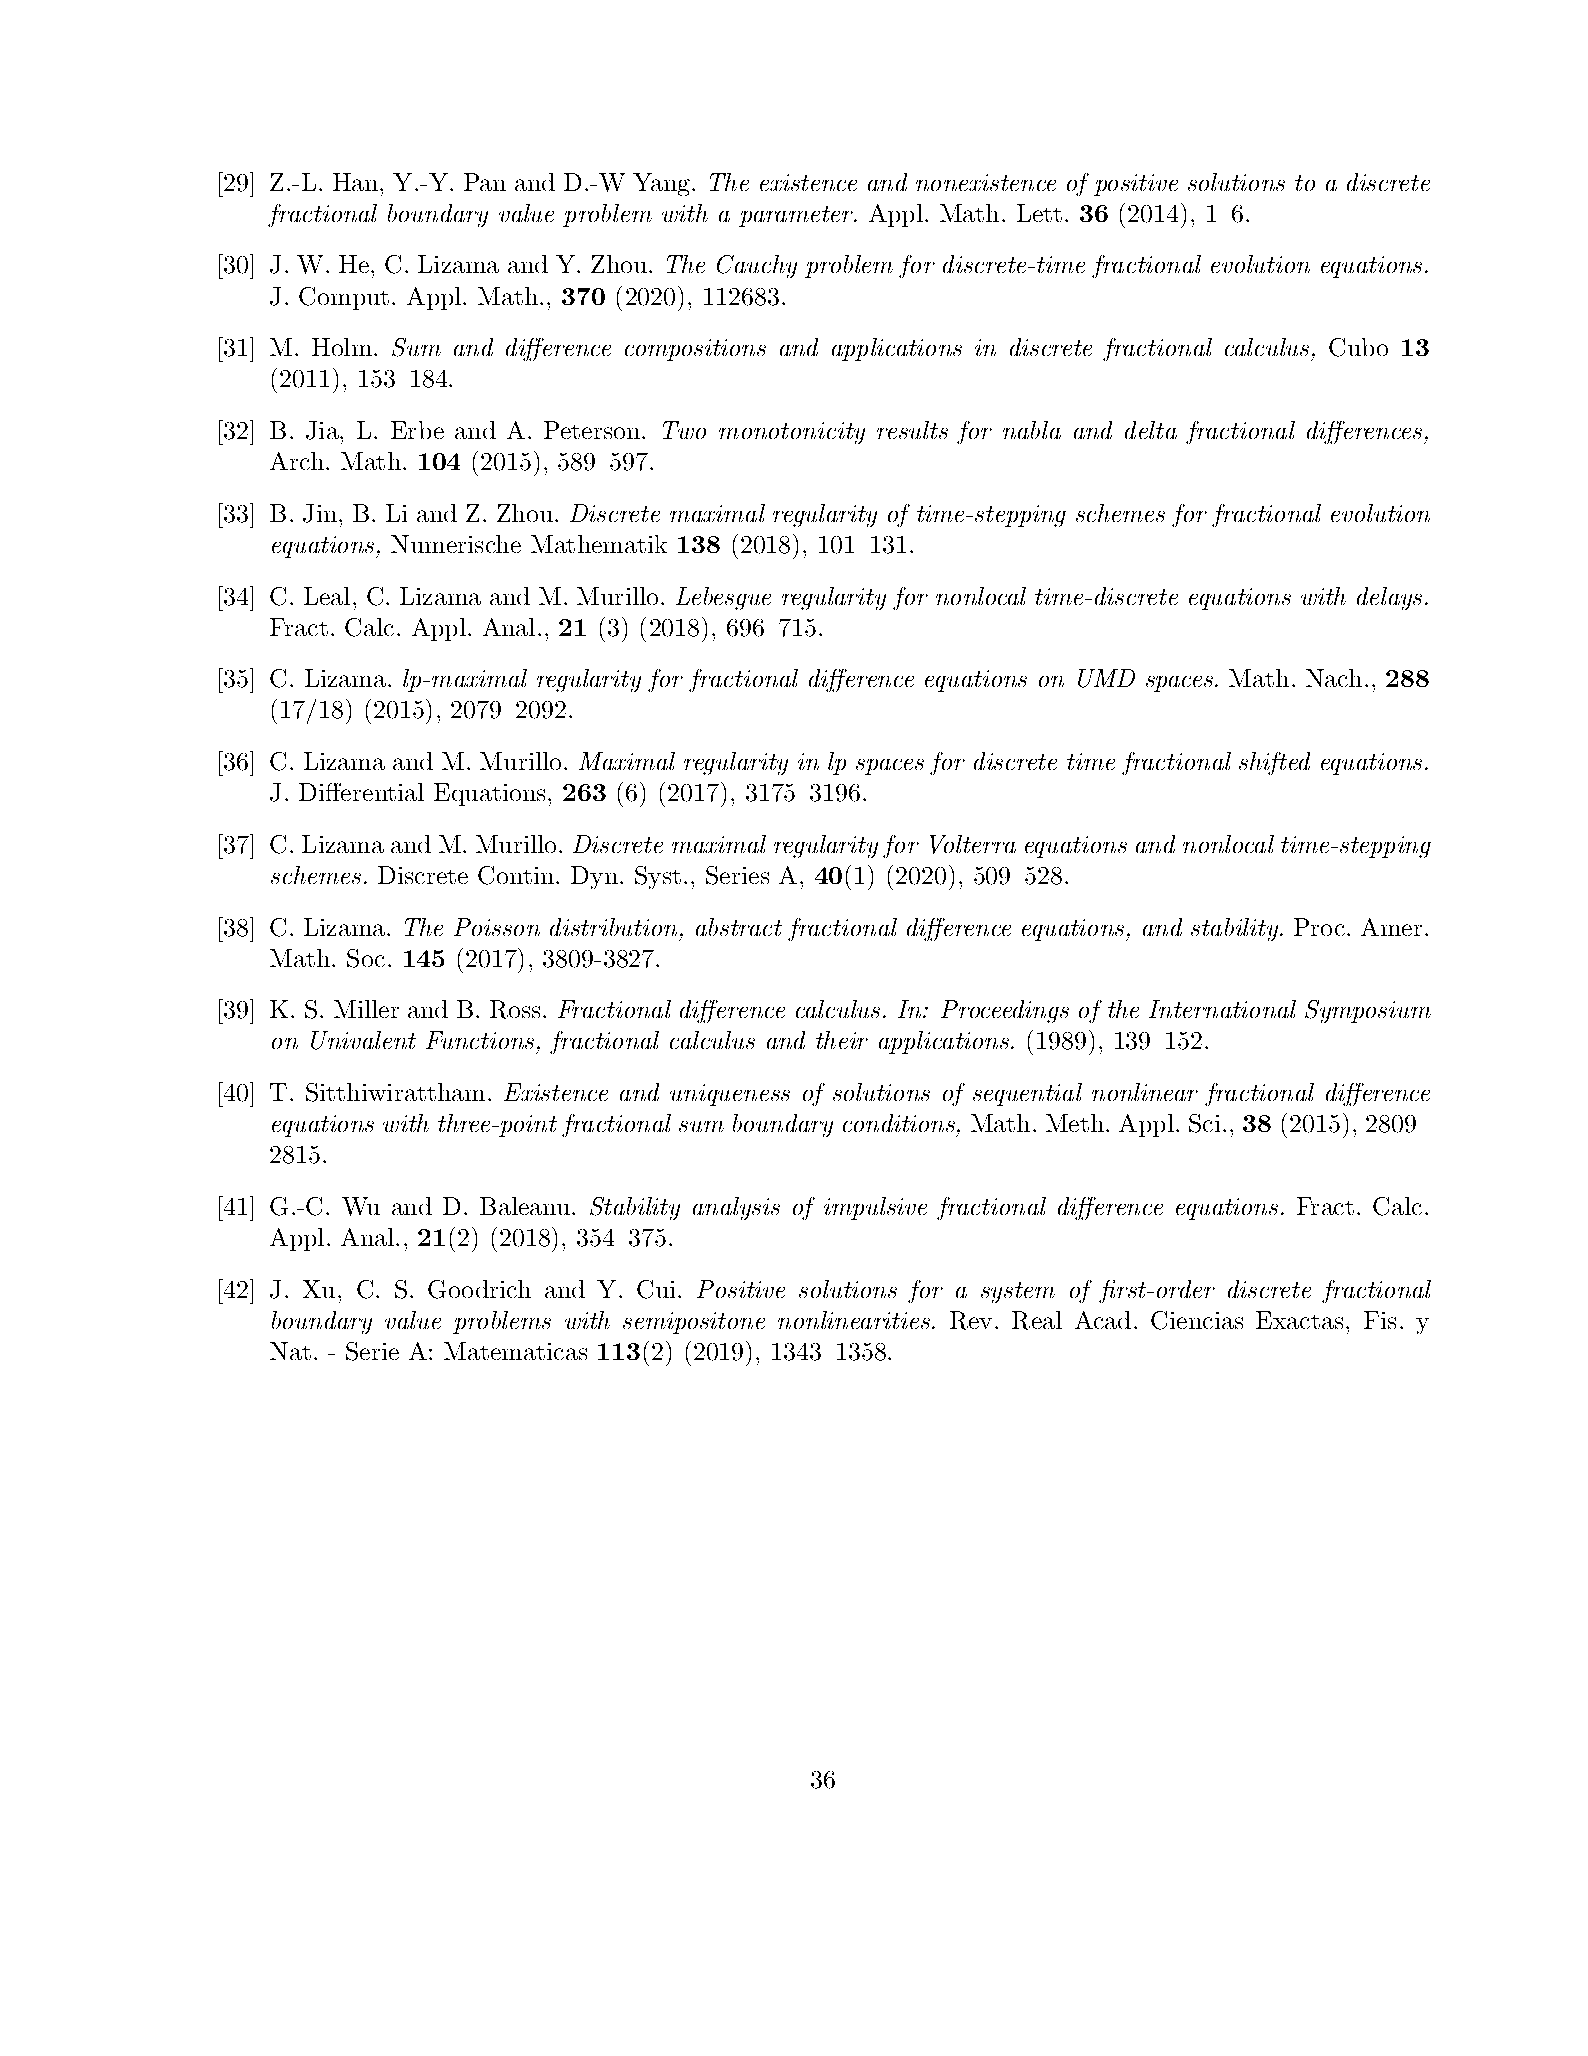 The image size is (1588, 2056). What do you see at coordinates (656, 1289) in the image?
I see `Cui` at bounding box center [656, 1289].
